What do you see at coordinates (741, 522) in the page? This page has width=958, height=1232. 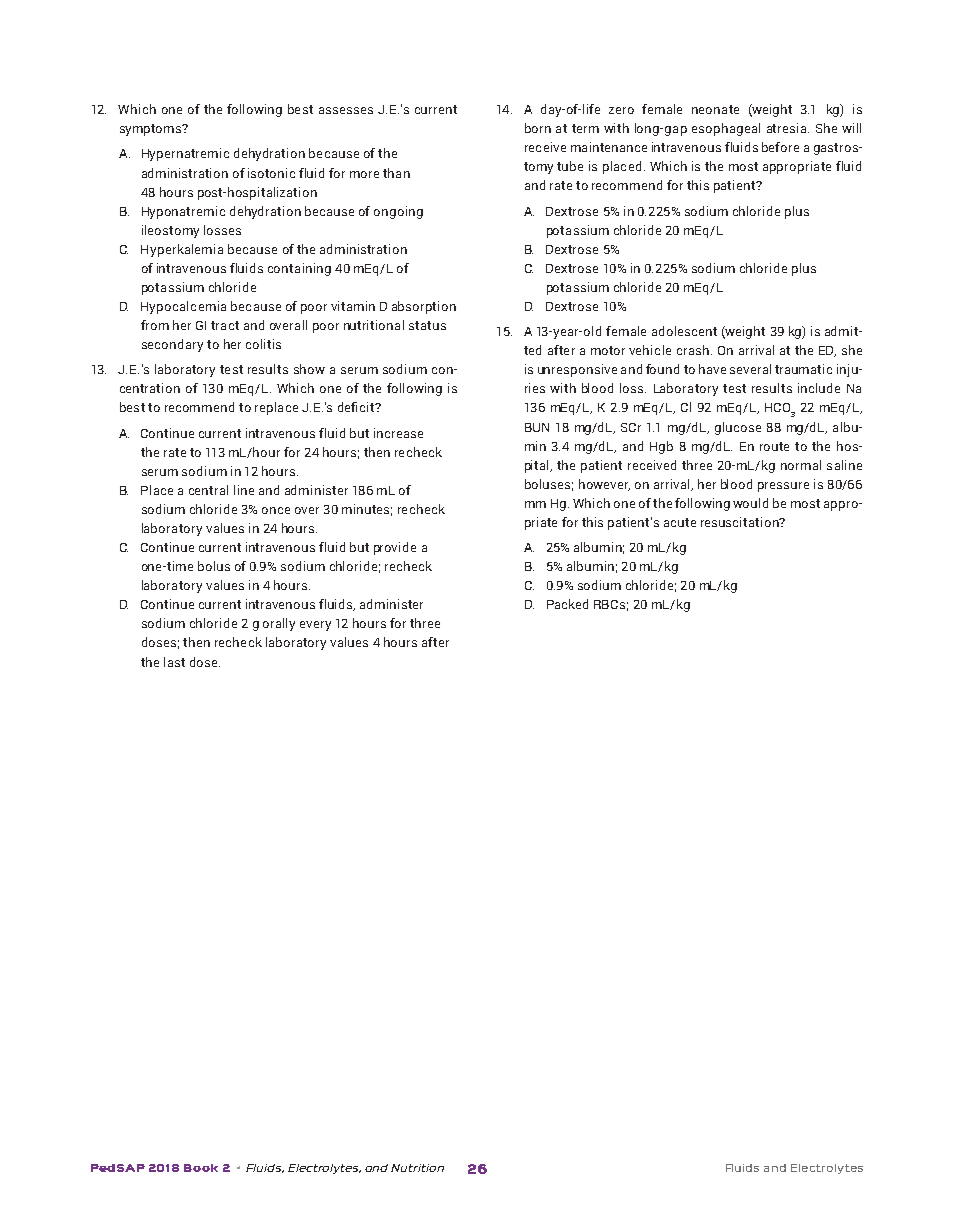 I see `resuscitation` at bounding box center [741, 522].
